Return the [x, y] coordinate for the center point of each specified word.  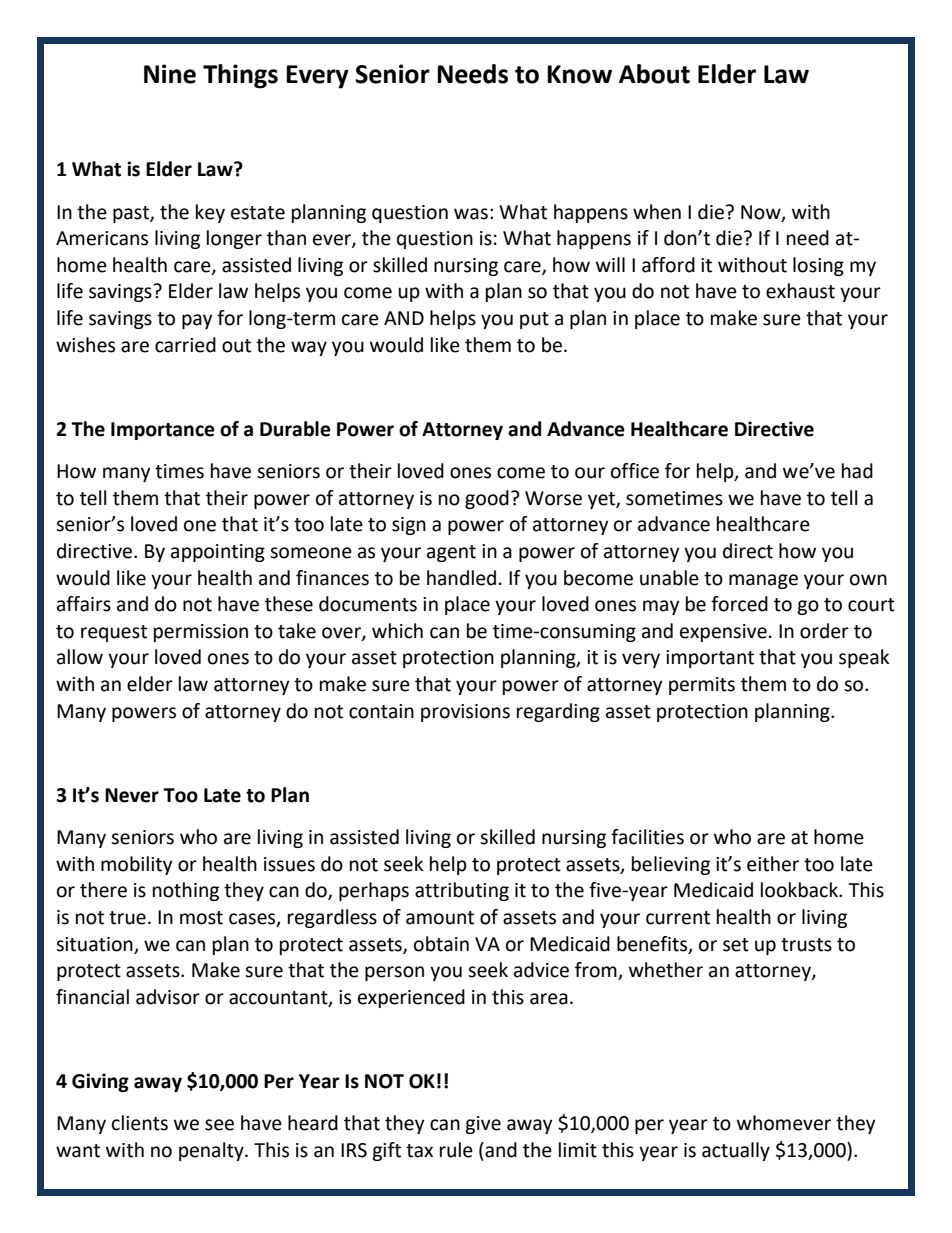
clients [140, 1123]
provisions [465, 713]
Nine [170, 74]
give [483, 1125]
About [654, 74]
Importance [163, 431]
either [773, 864]
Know [579, 74]
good [487, 499]
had [857, 471]
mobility [137, 865]
